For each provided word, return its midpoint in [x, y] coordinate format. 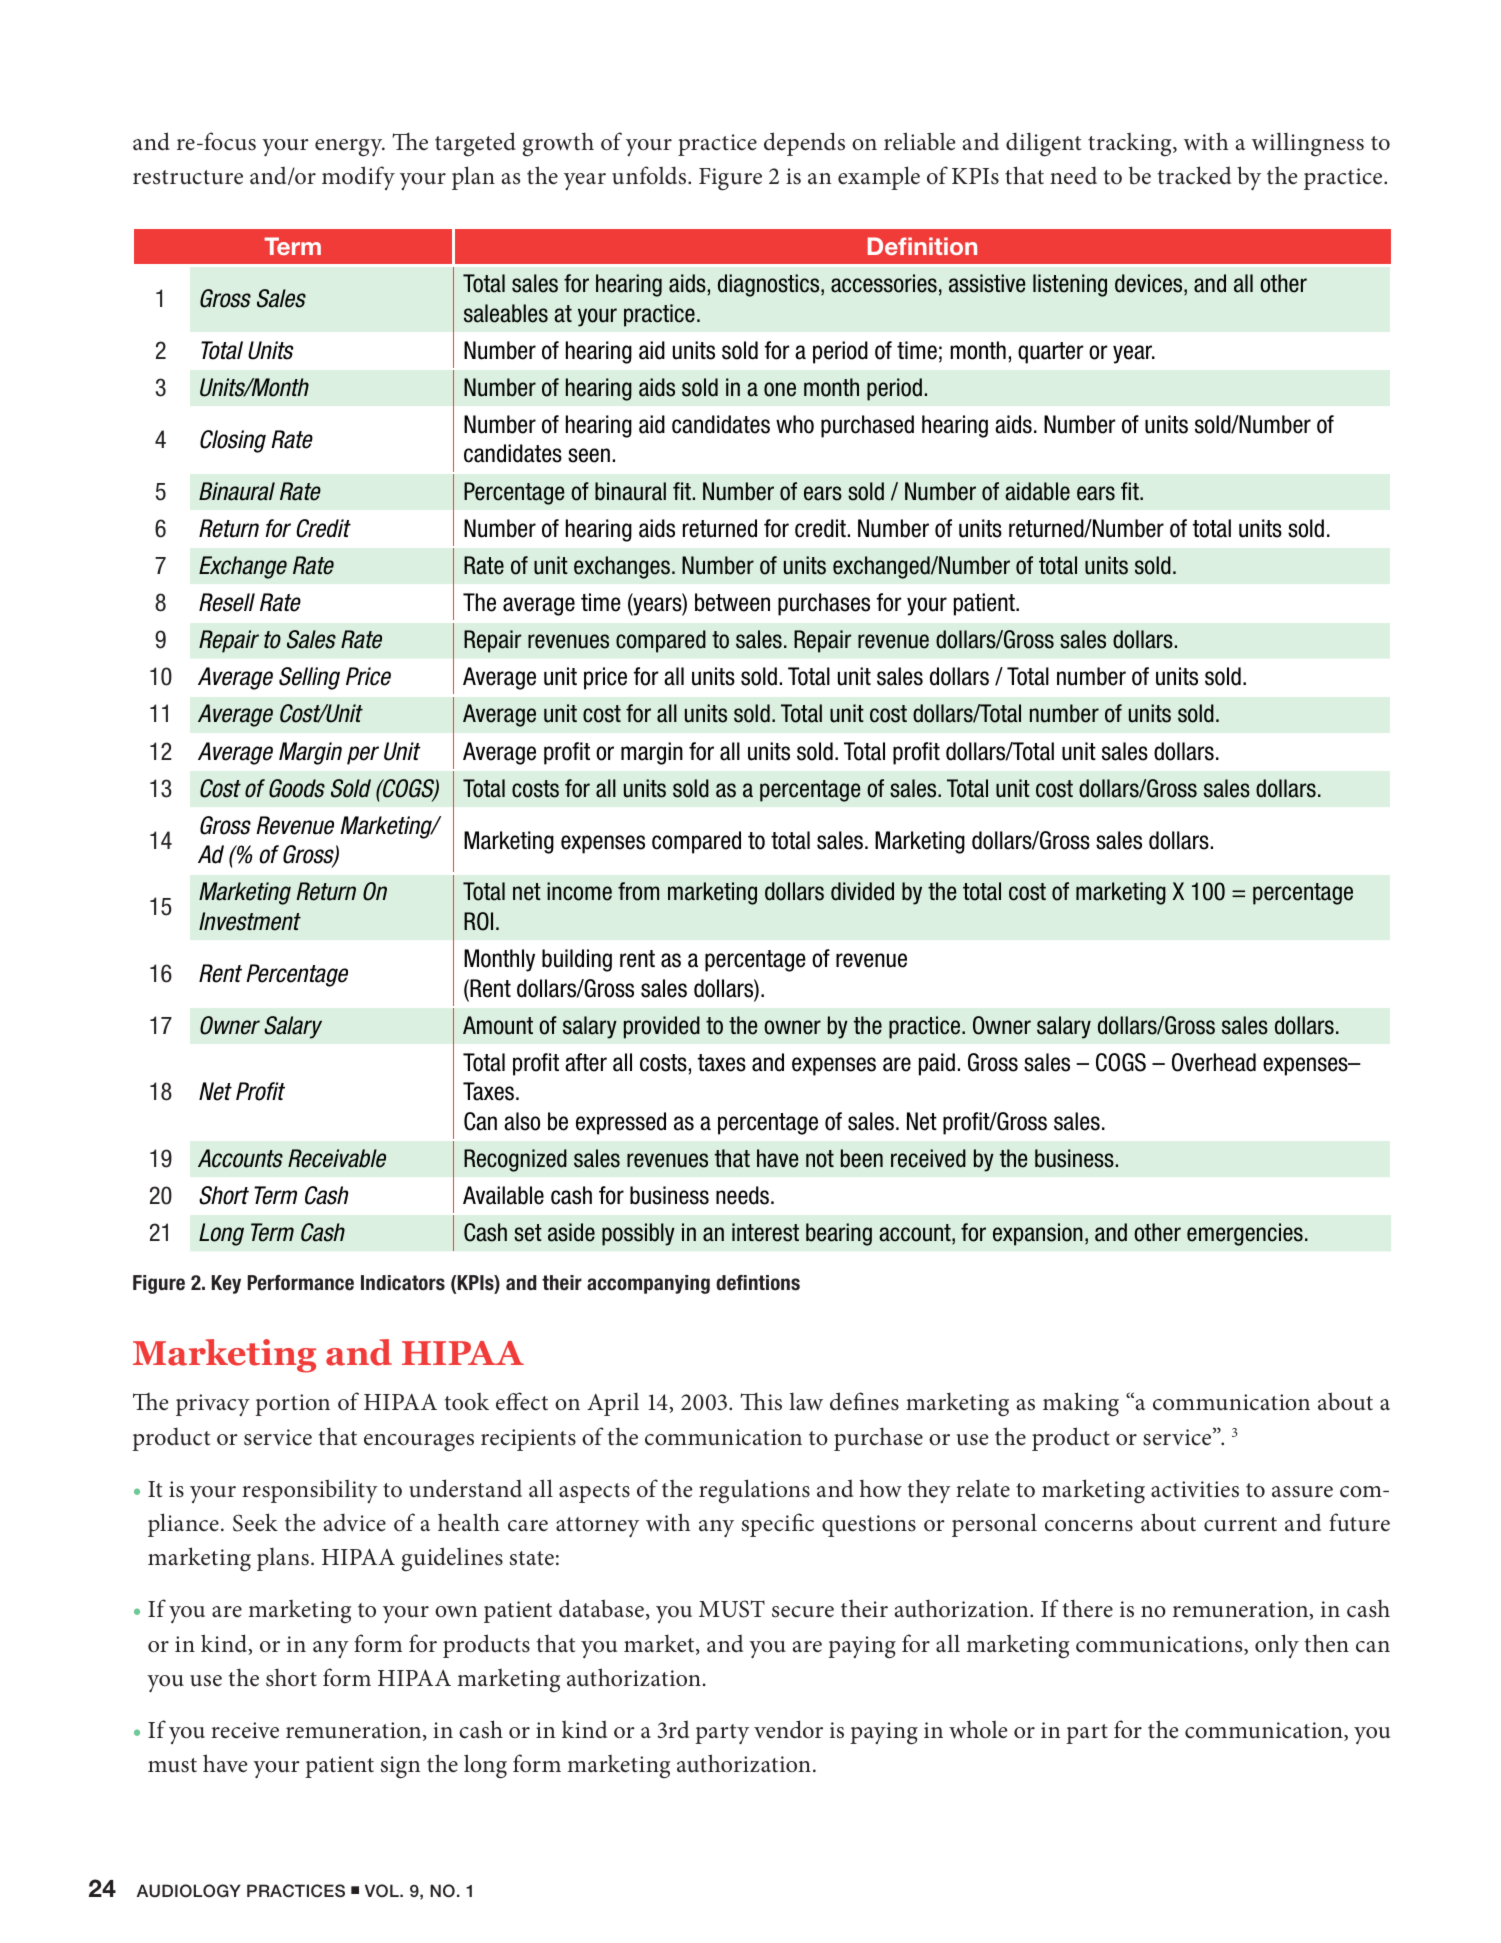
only [1277, 1646]
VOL [383, 1891]
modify [358, 178]
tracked [1194, 175]
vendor [788, 1729]
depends [804, 144]
